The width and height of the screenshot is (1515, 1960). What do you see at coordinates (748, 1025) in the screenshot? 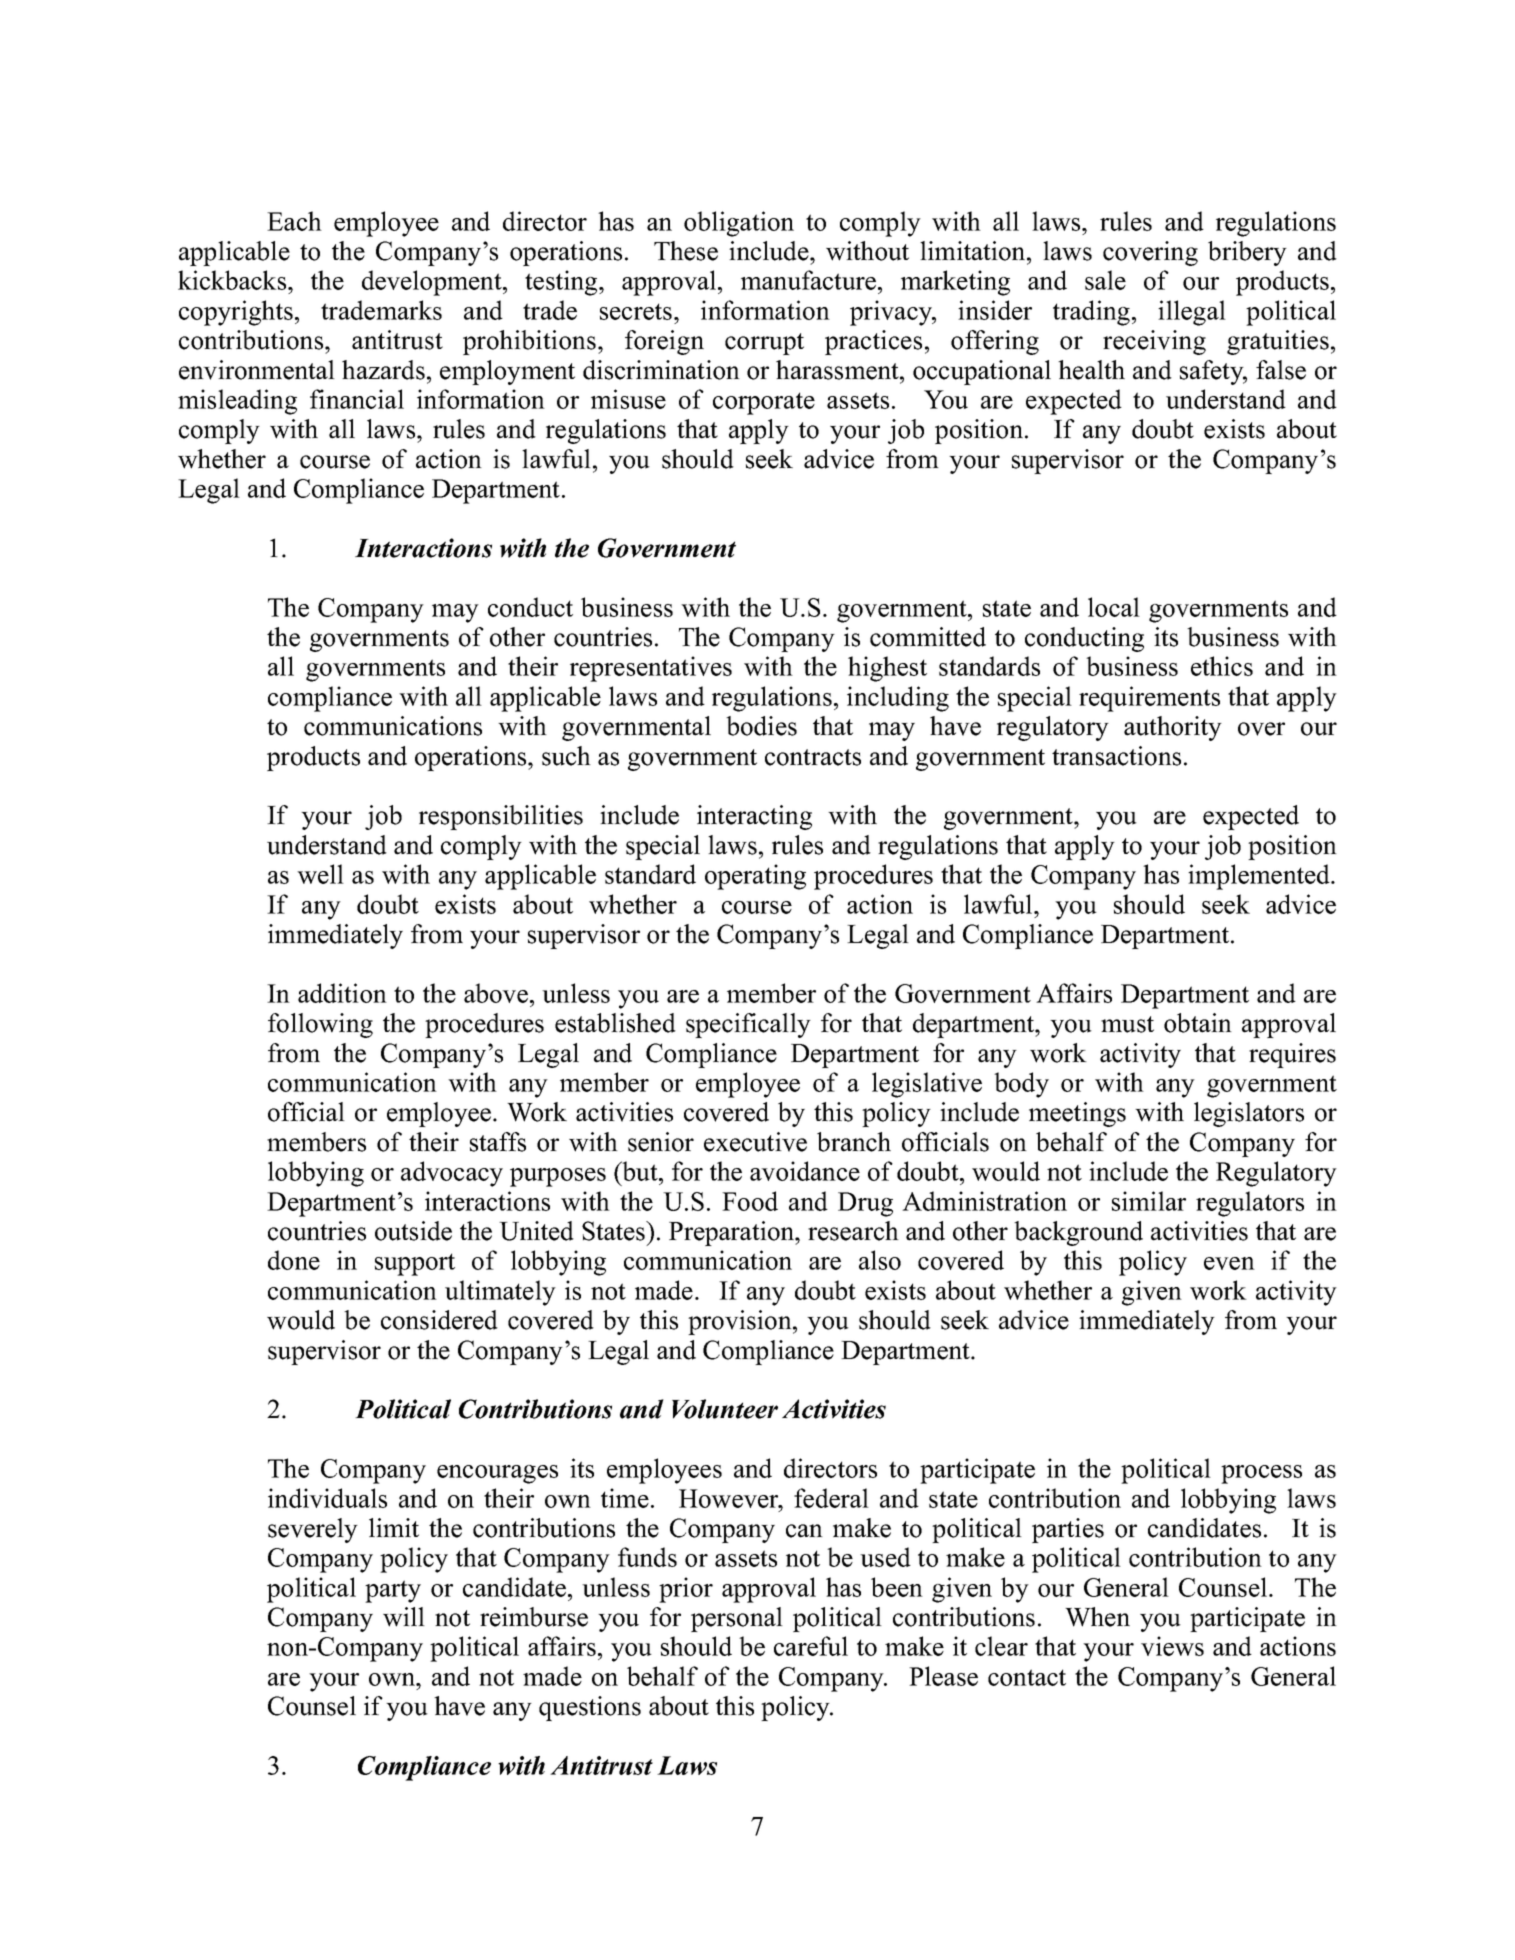
I see `specifically` at bounding box center [748, 1025].
